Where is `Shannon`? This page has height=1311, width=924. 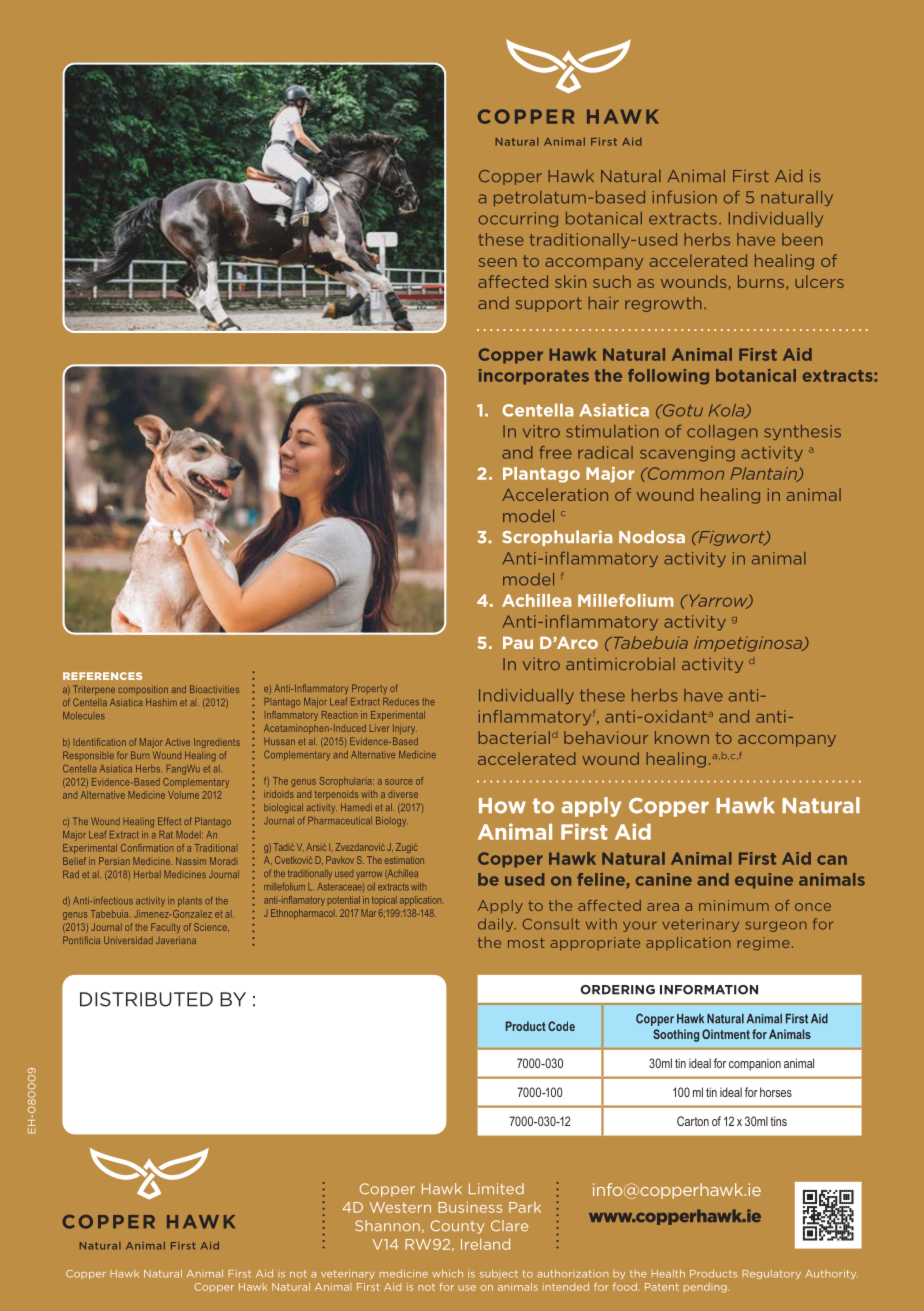
Shannon is located at coordinates (387, 1225).
